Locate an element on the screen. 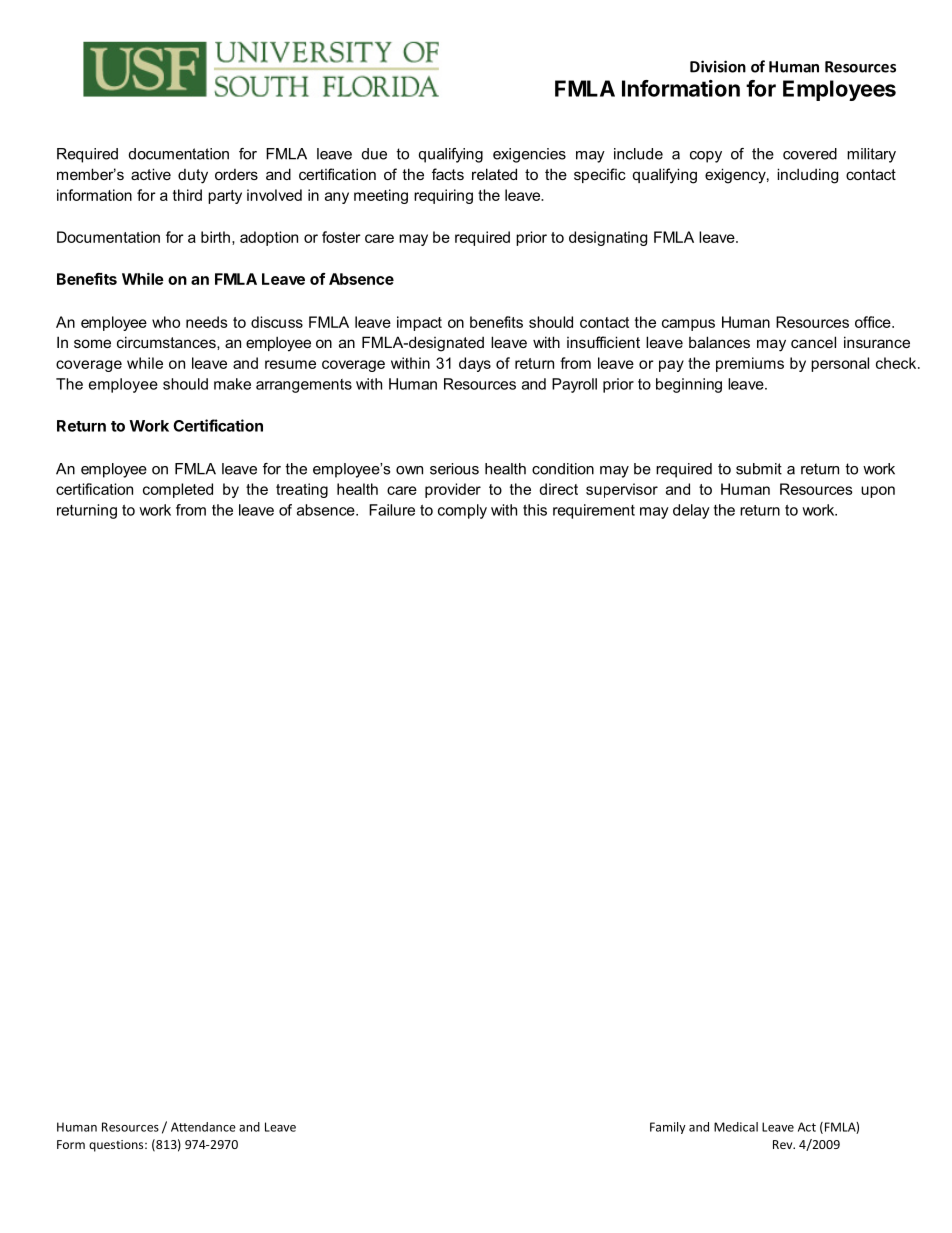 This screenshot has width=952, height=1233. covered is located at coordinates (810, 154).
